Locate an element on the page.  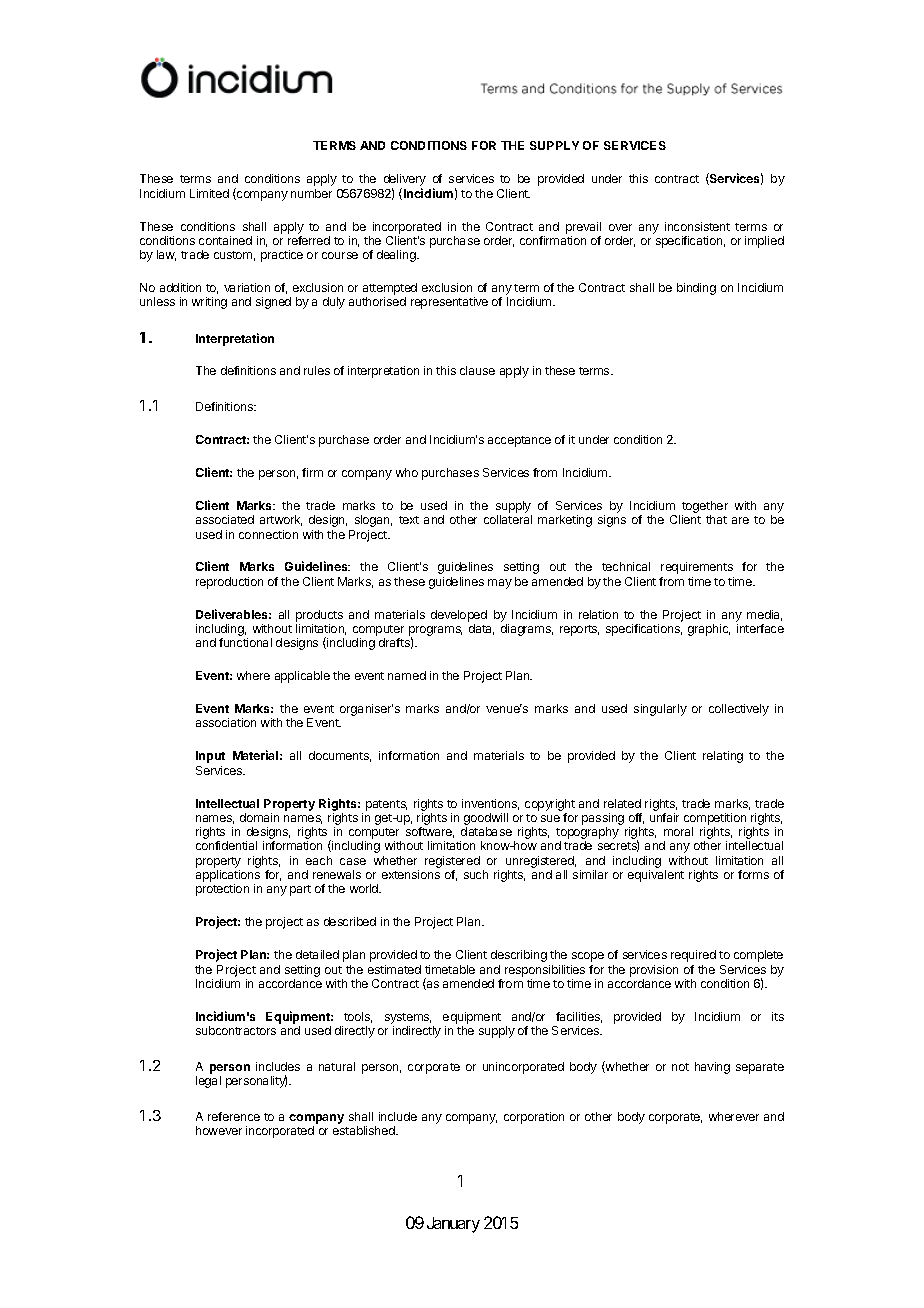
collectively is located at coordinates (739, 710).
